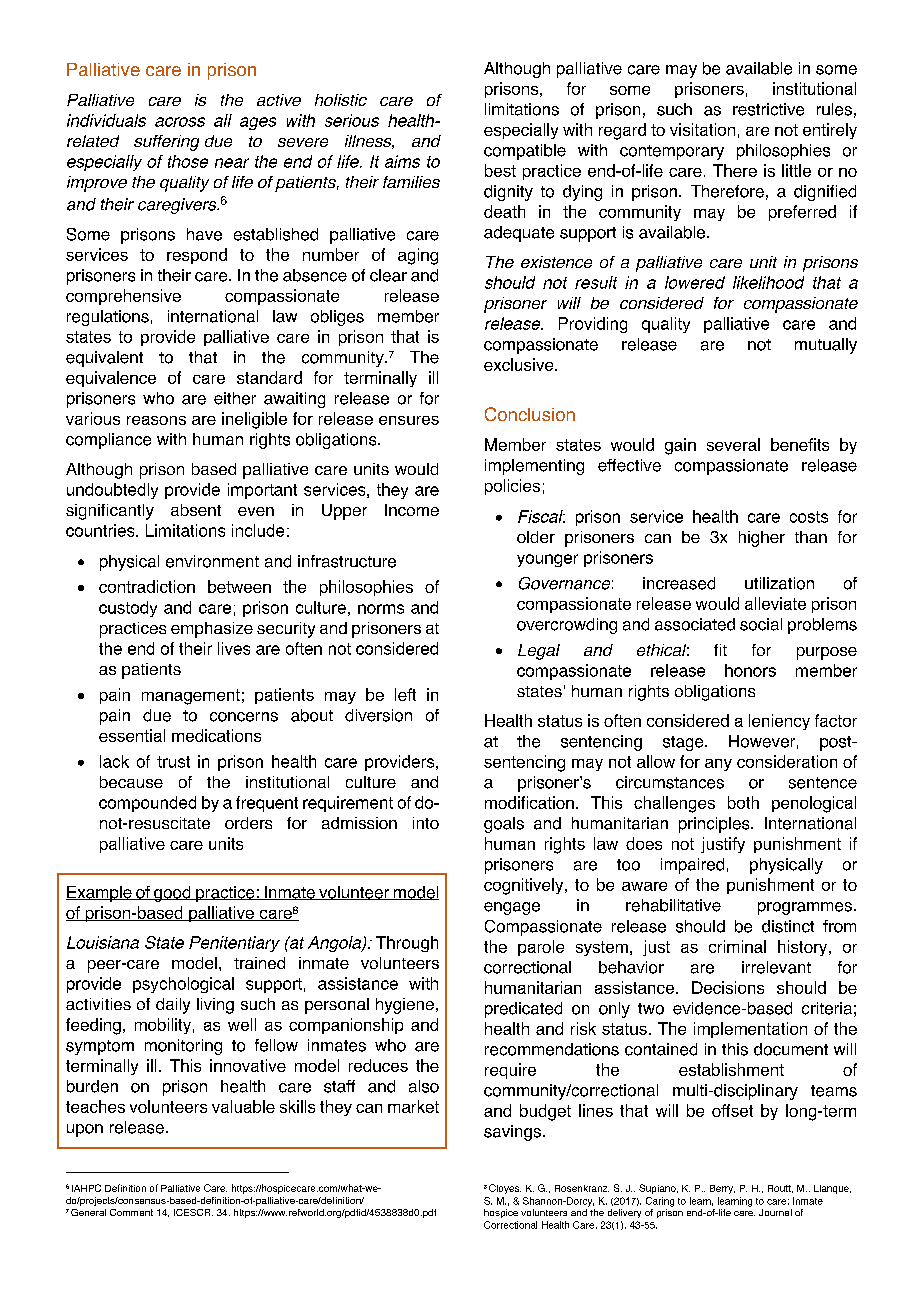 Image resolution: width=924 pixels, height=1308 pixels. What do you see at coordinates (212, 630) in the screenshot?
I see `emphasize` at bounding box center [212, 630].
